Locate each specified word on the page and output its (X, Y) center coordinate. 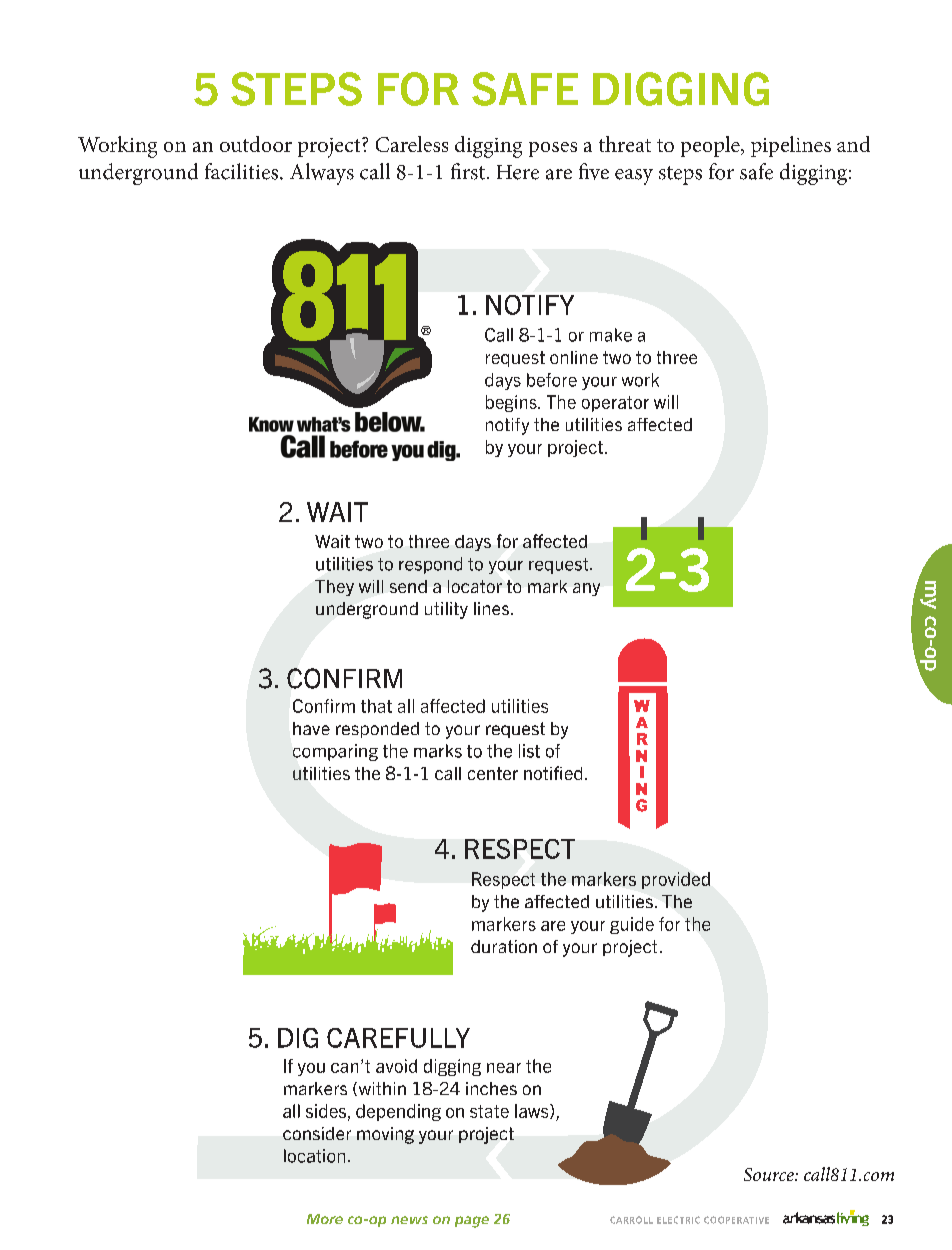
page (472, 1222)
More (325, 1219)
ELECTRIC (678, 1220)
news (409, 1220)
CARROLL (631, 1220)
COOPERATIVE (736, 1220)
